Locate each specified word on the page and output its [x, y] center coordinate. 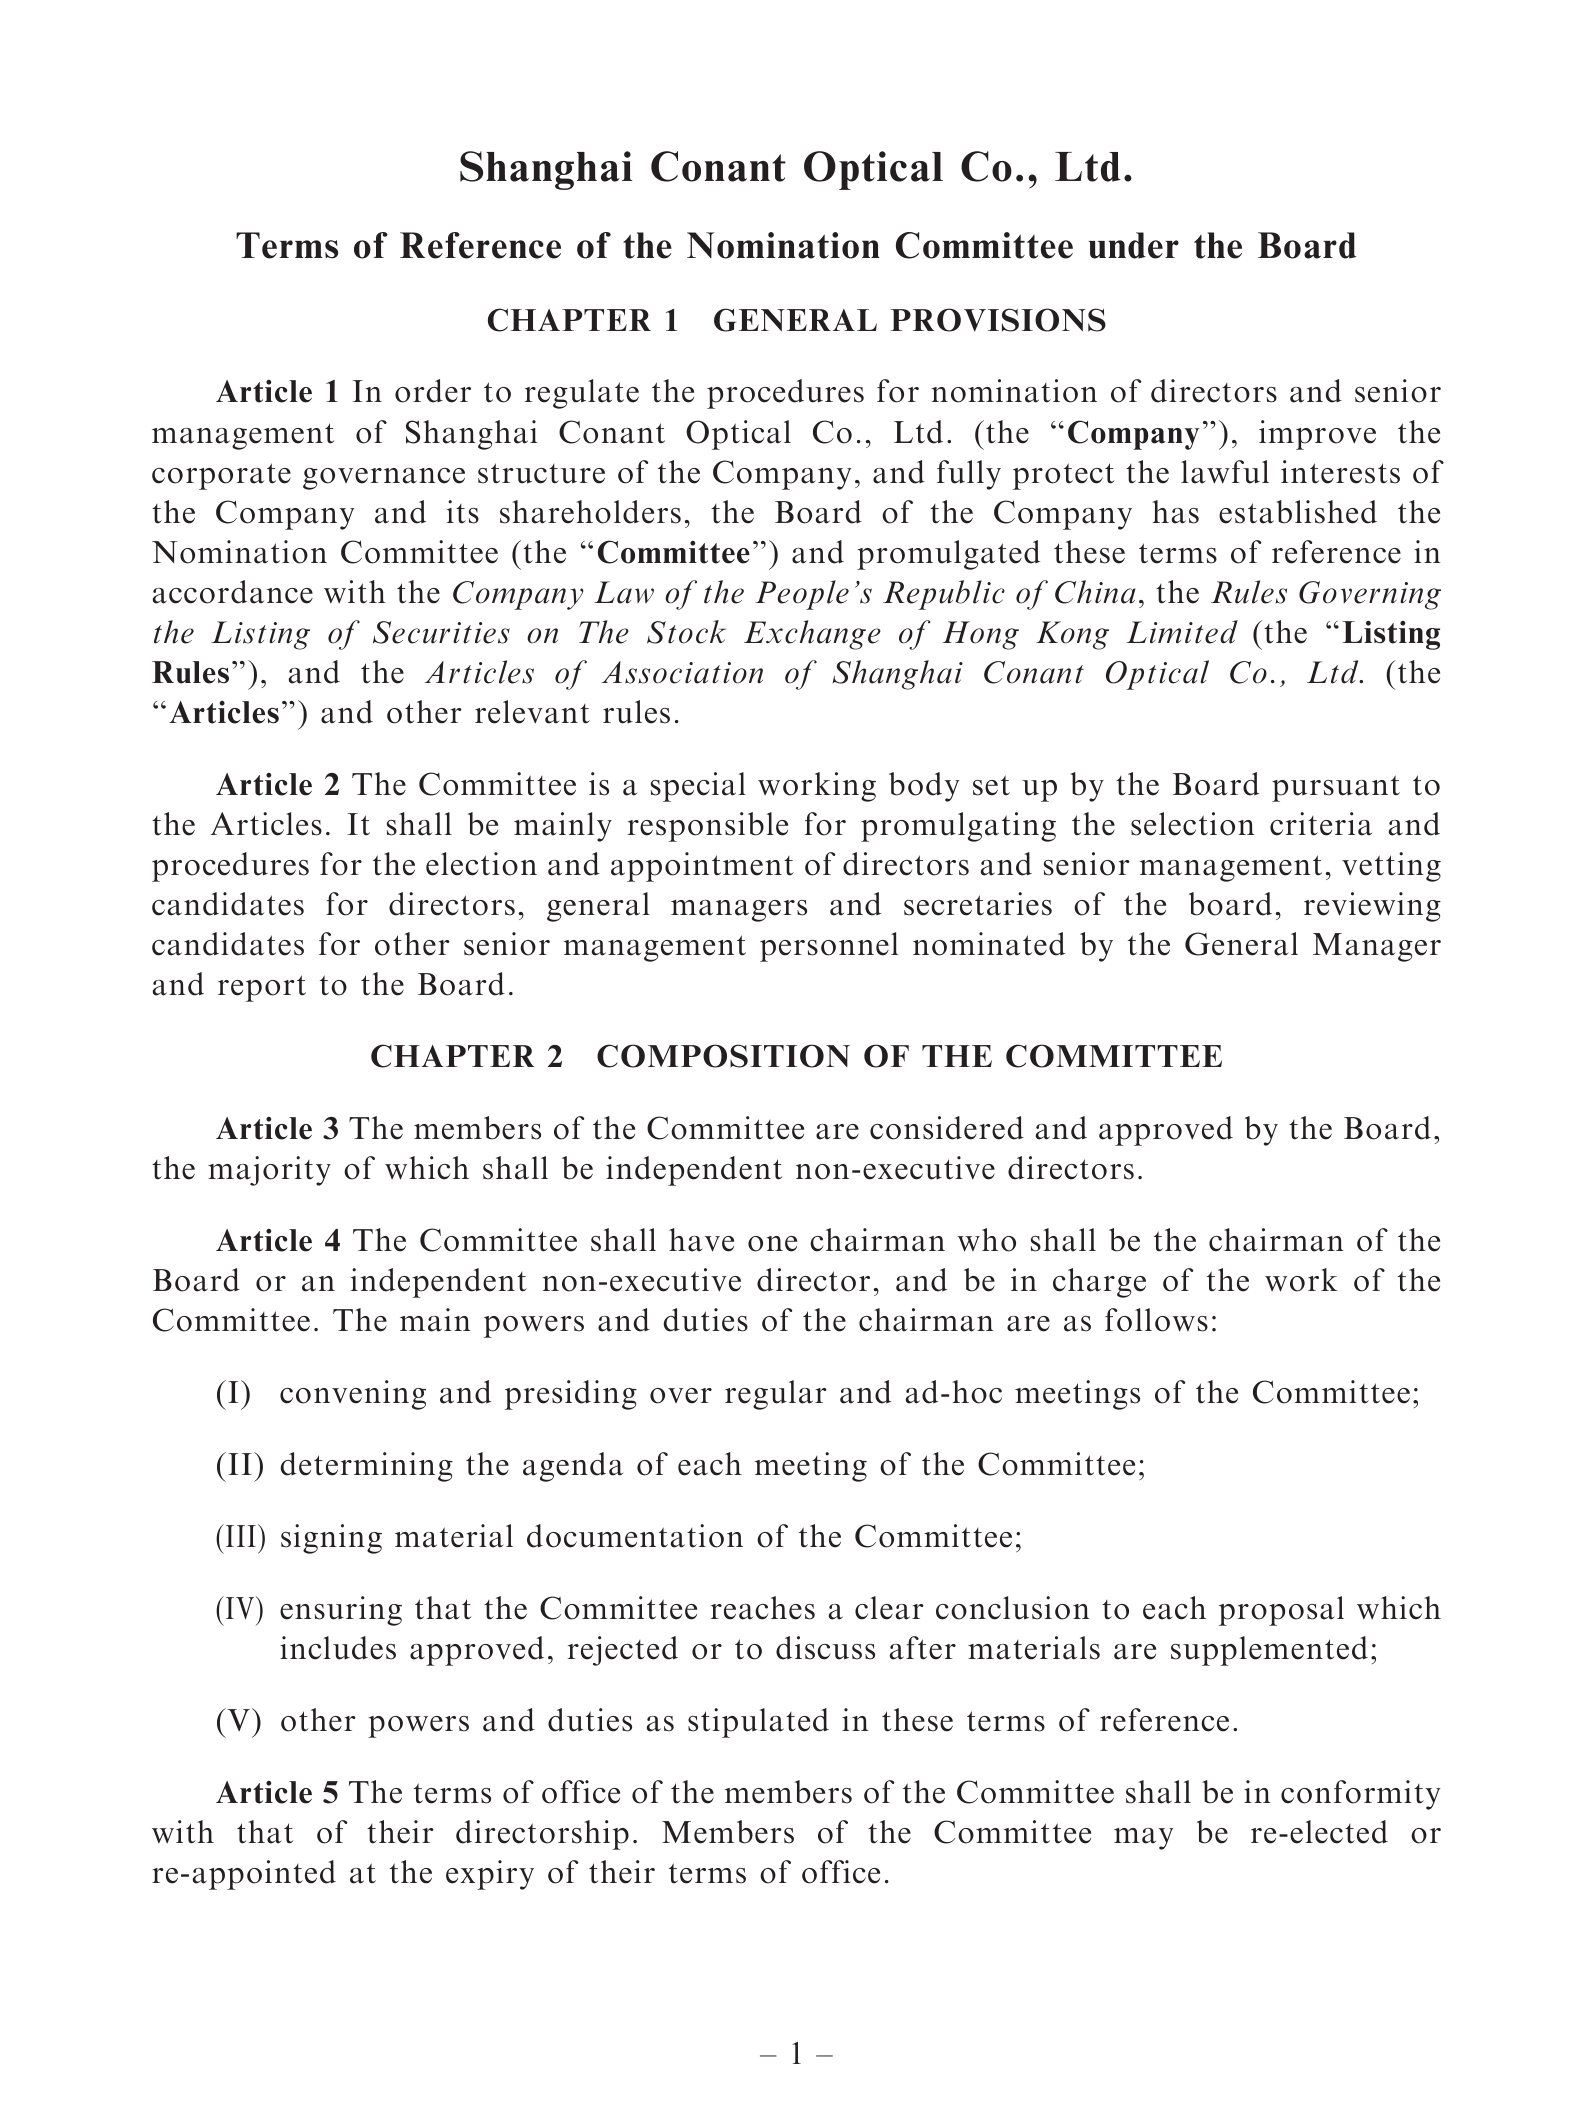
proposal [1281, 1611]
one [772, 1244]
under [1134, 245]
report [262, 988]
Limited [1182, 632]
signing [331, 1539]
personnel [829, 947]
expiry [490, 1875]
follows [1156, 1320]
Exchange [812, 635]
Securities [441, 632]
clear [889, 1608]
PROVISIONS [998, 320]
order [433, 391]
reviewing [1372, 907]
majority [269, 1171]
